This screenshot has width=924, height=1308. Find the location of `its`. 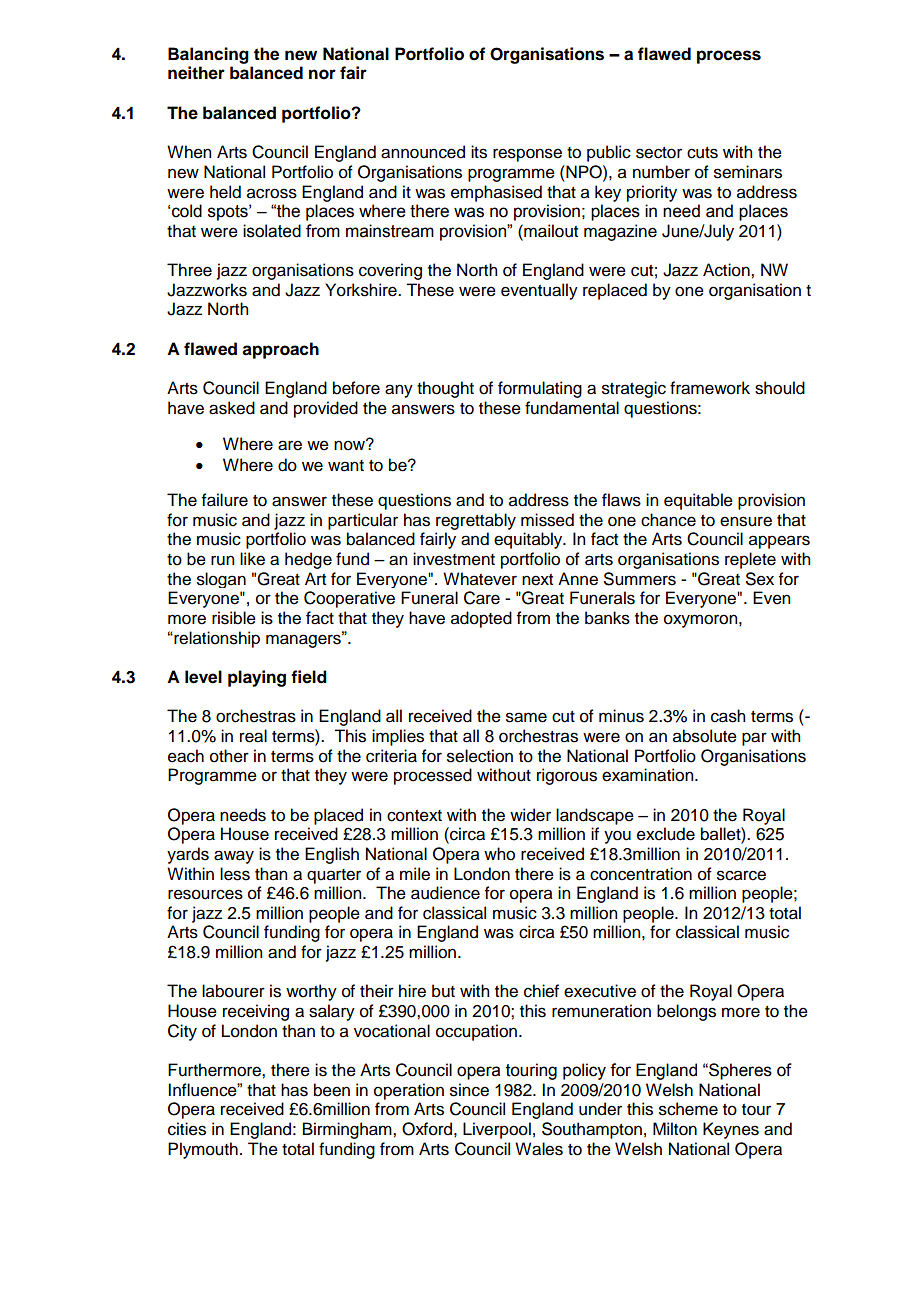

its is located at coordinates (479, 152).
